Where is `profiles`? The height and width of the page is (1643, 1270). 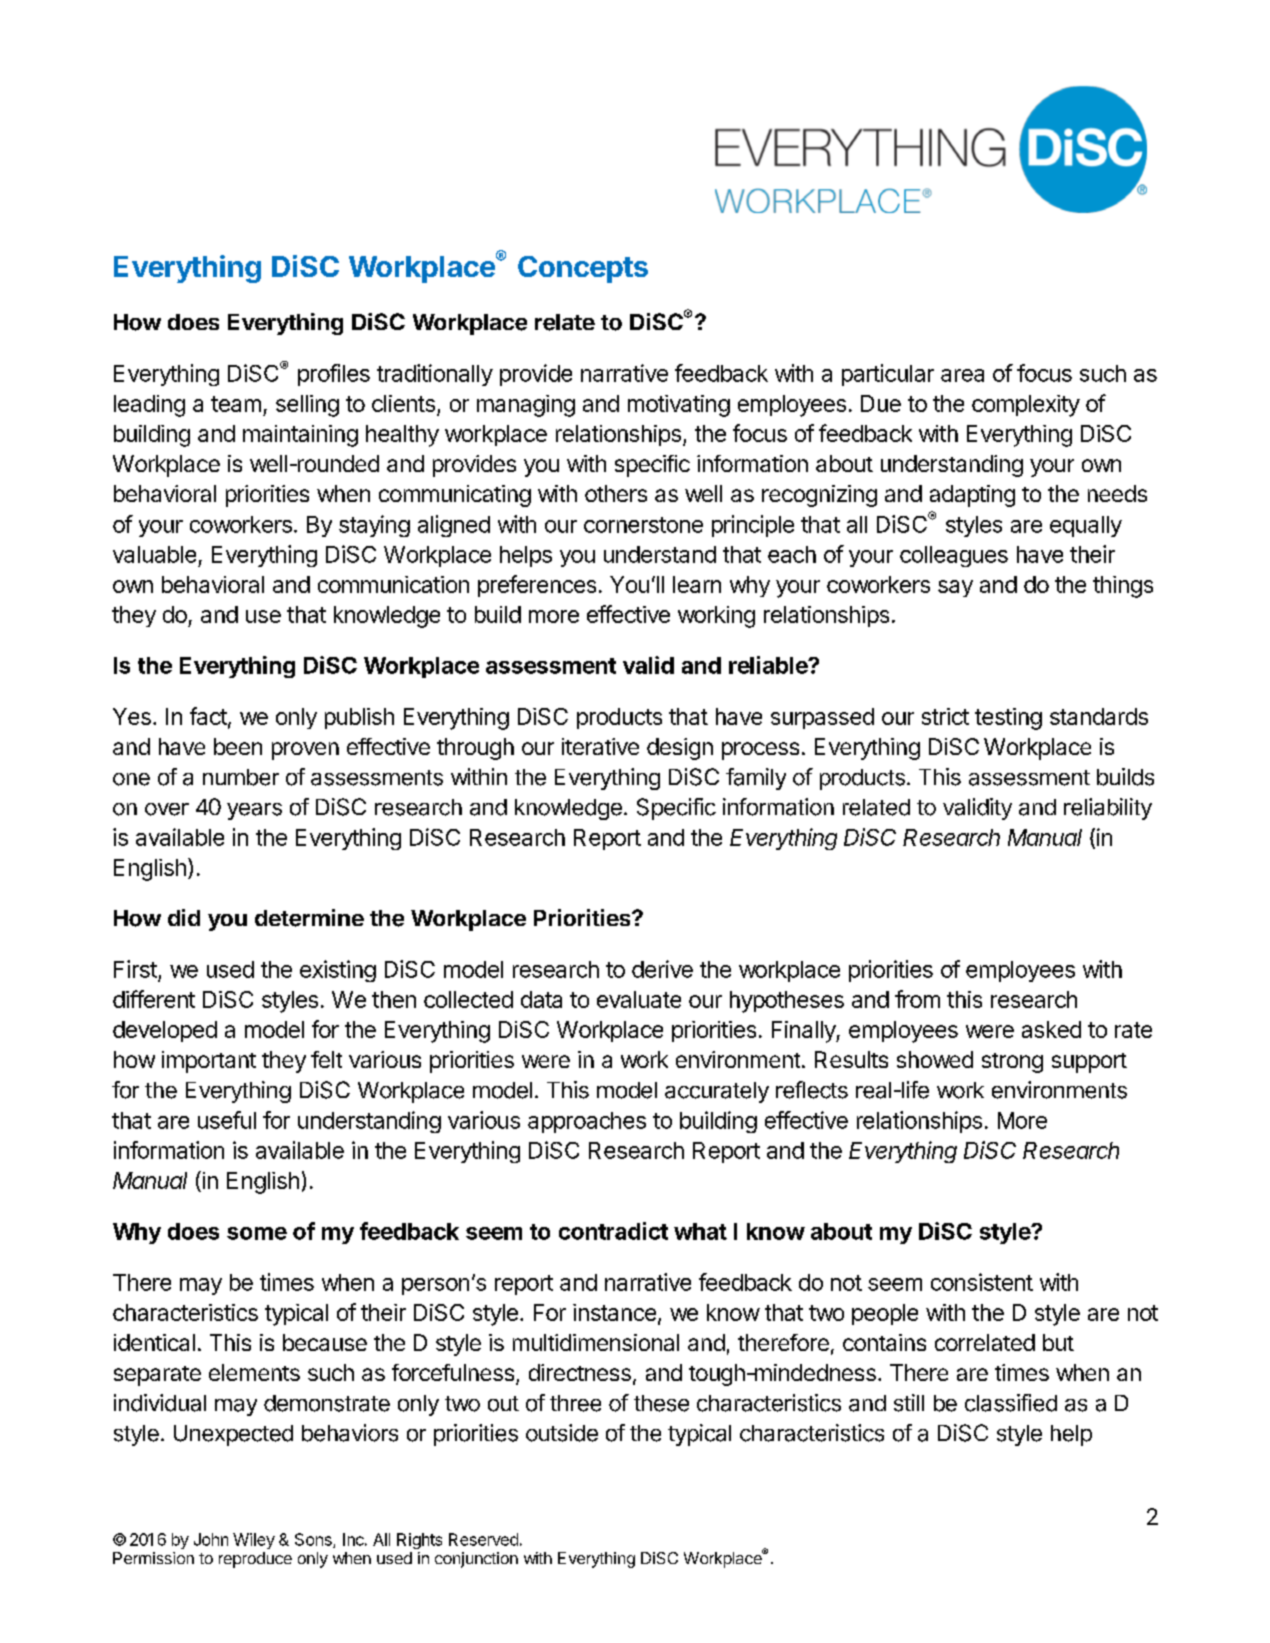 profiles is located at coordinates (334, 375).
